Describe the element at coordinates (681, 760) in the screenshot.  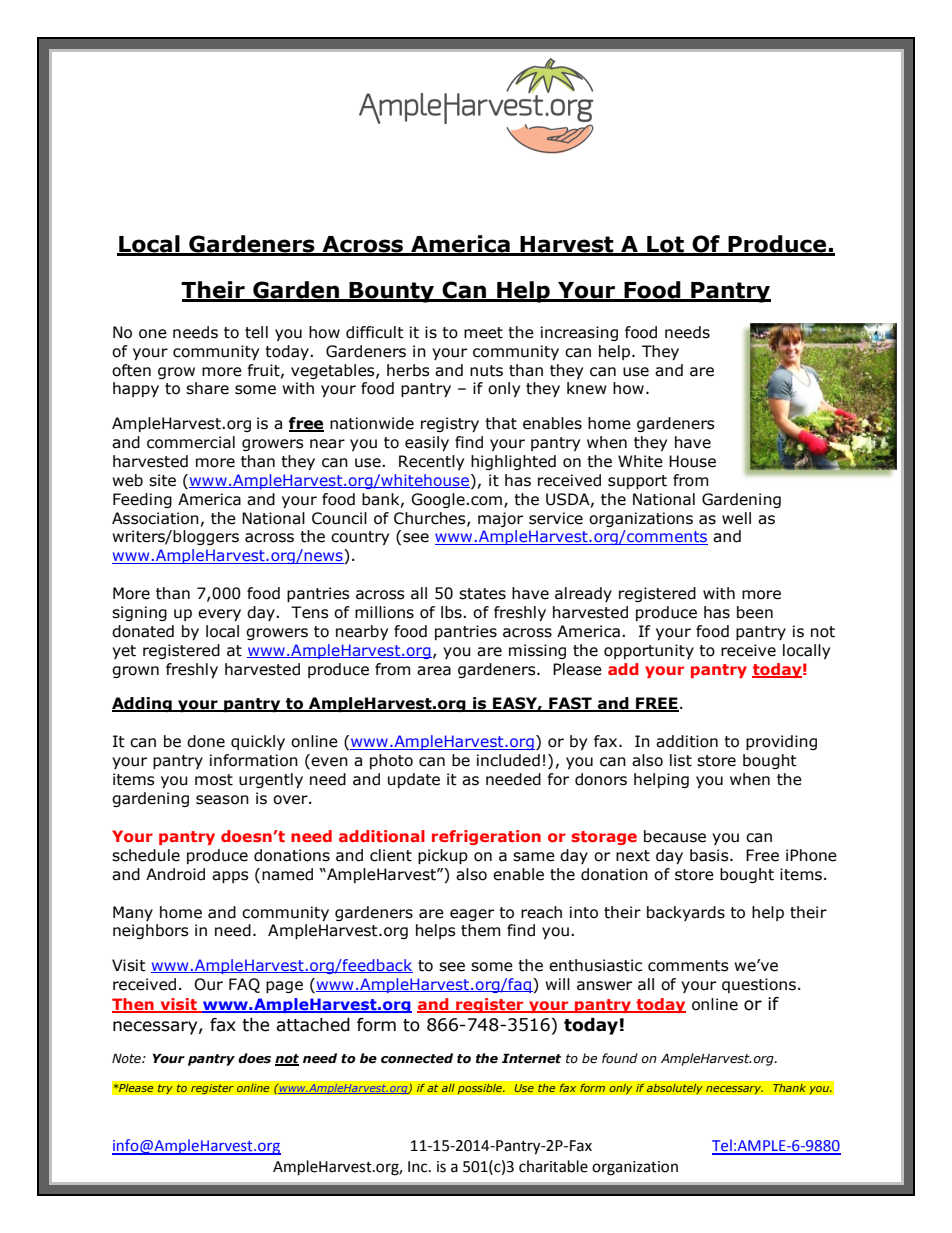
I see `list` at that location.
